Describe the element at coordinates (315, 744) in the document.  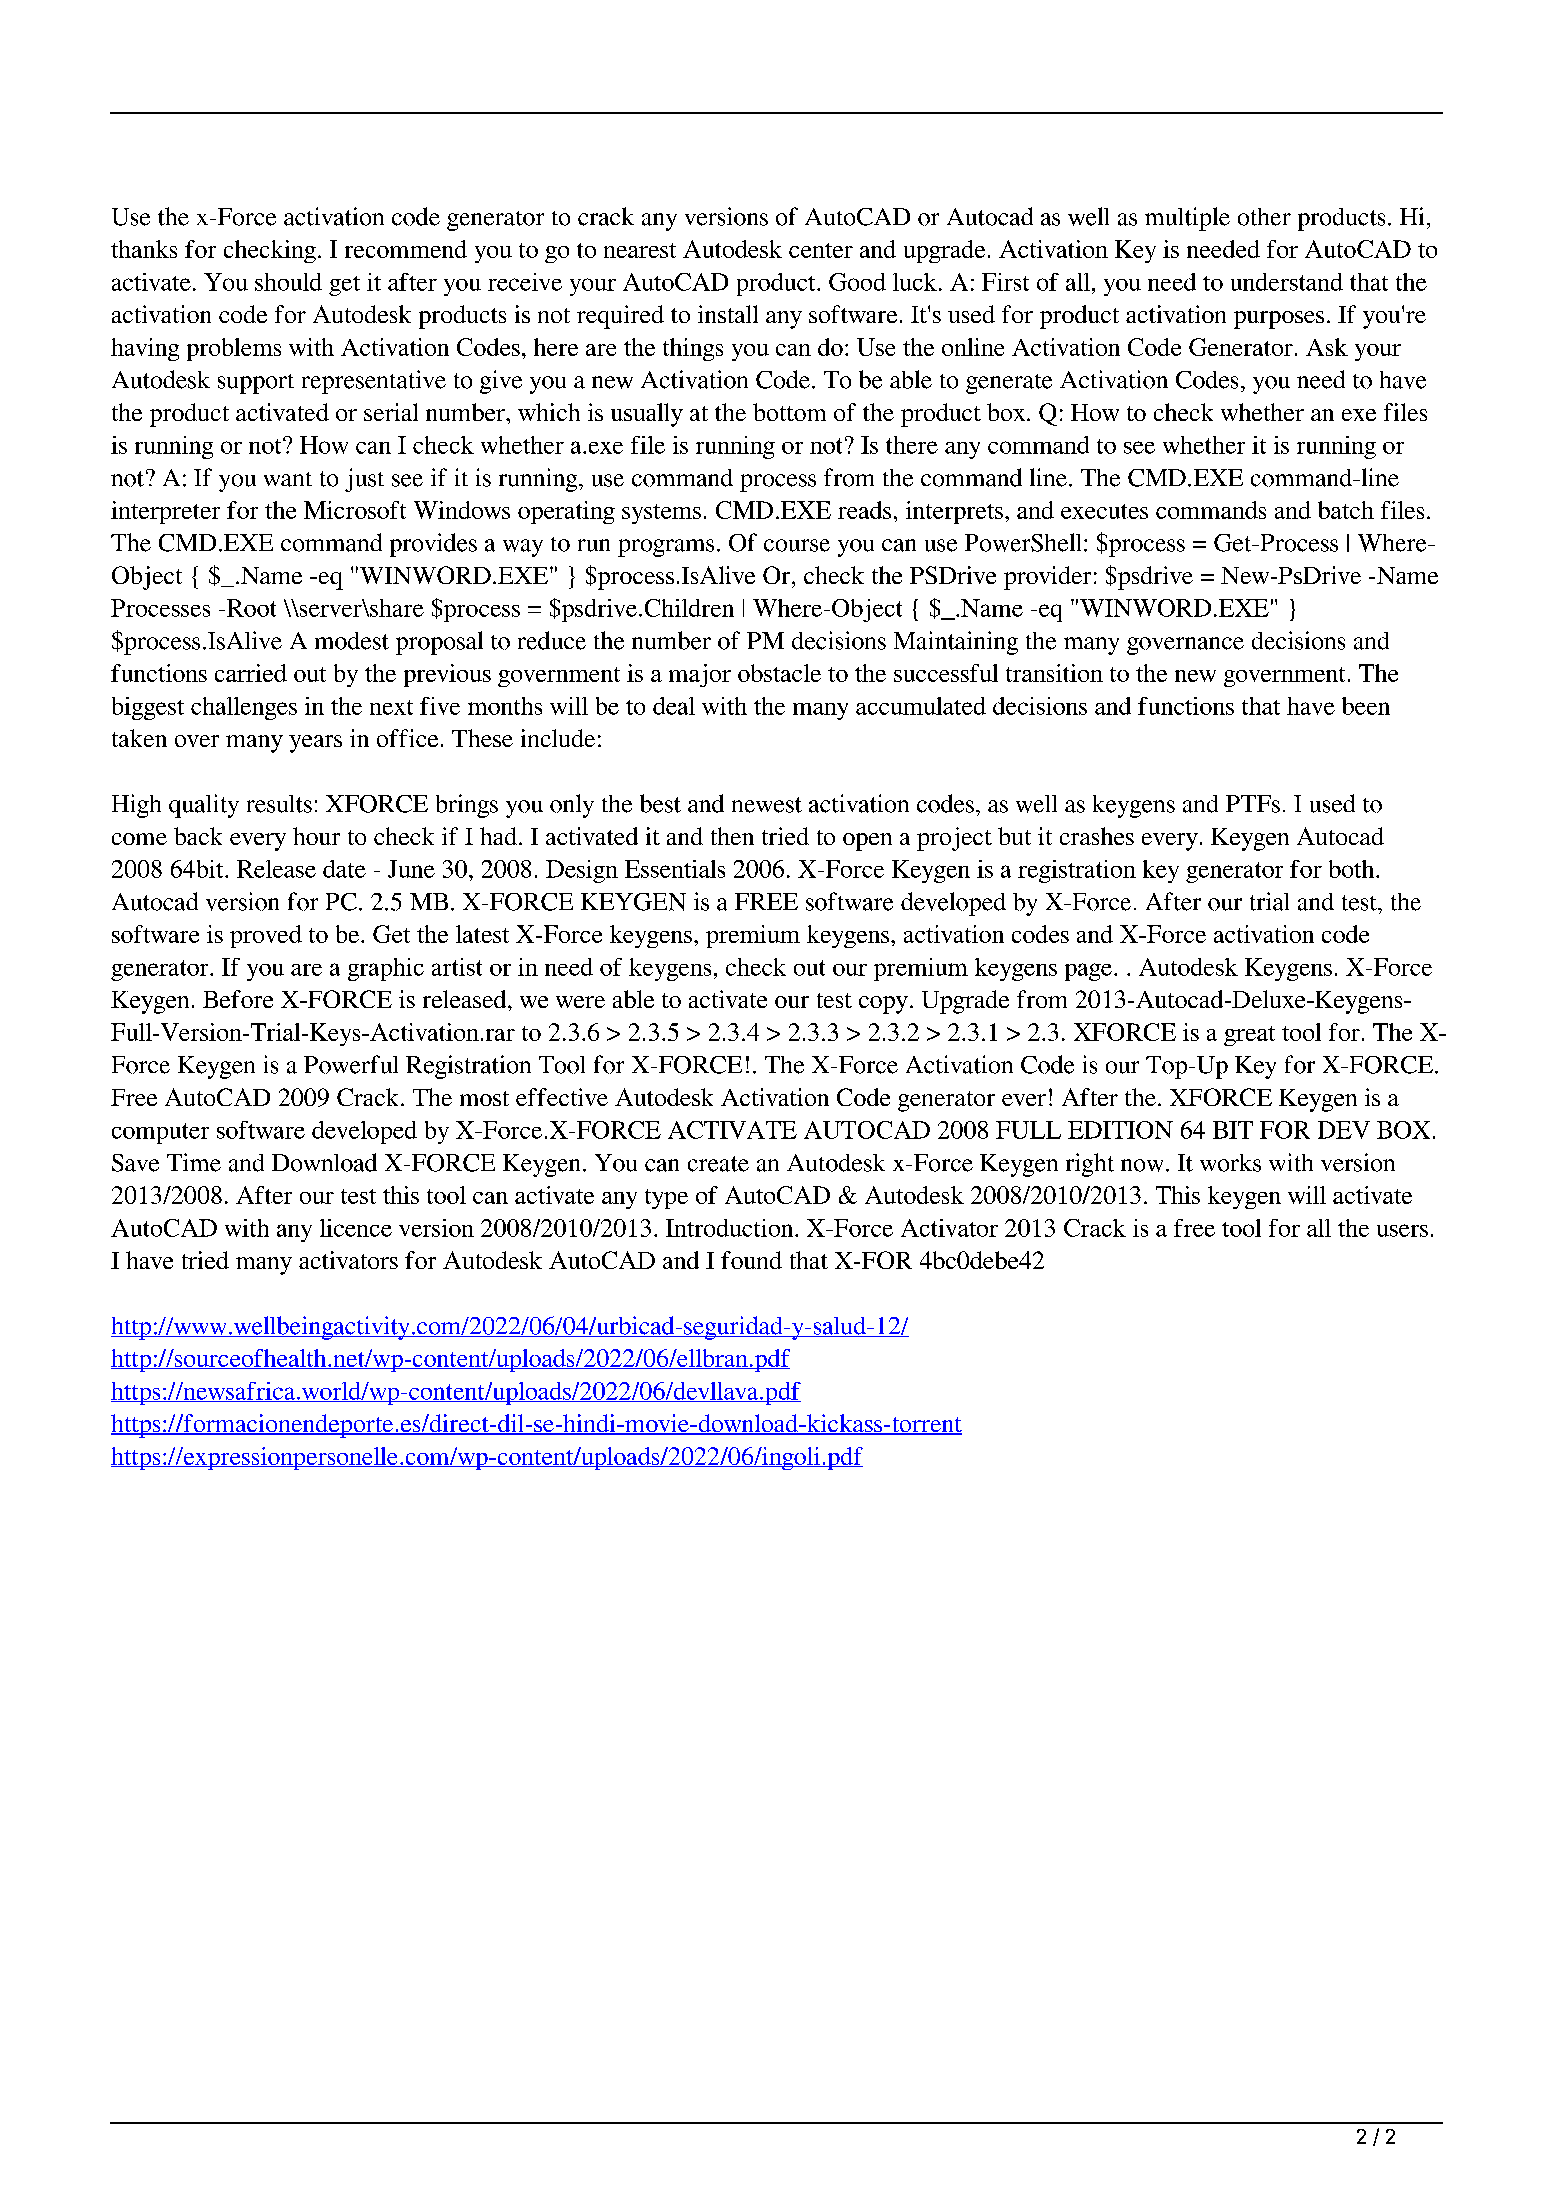
I see `years` at that location.
